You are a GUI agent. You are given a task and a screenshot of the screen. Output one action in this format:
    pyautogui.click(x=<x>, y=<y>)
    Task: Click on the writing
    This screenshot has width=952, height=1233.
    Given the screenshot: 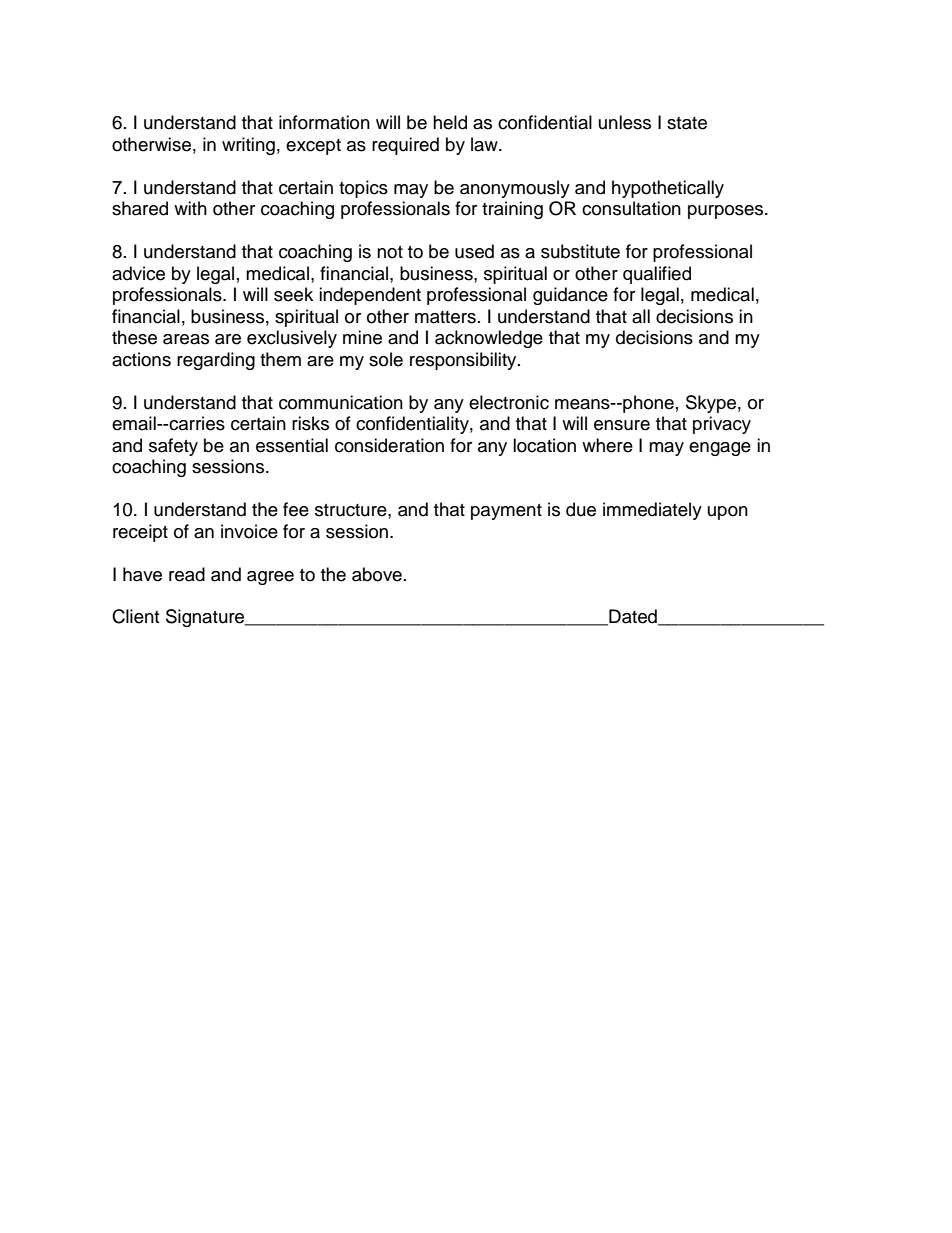 What is the action you would take?
    pyautogui.click(x=248, y=146)
